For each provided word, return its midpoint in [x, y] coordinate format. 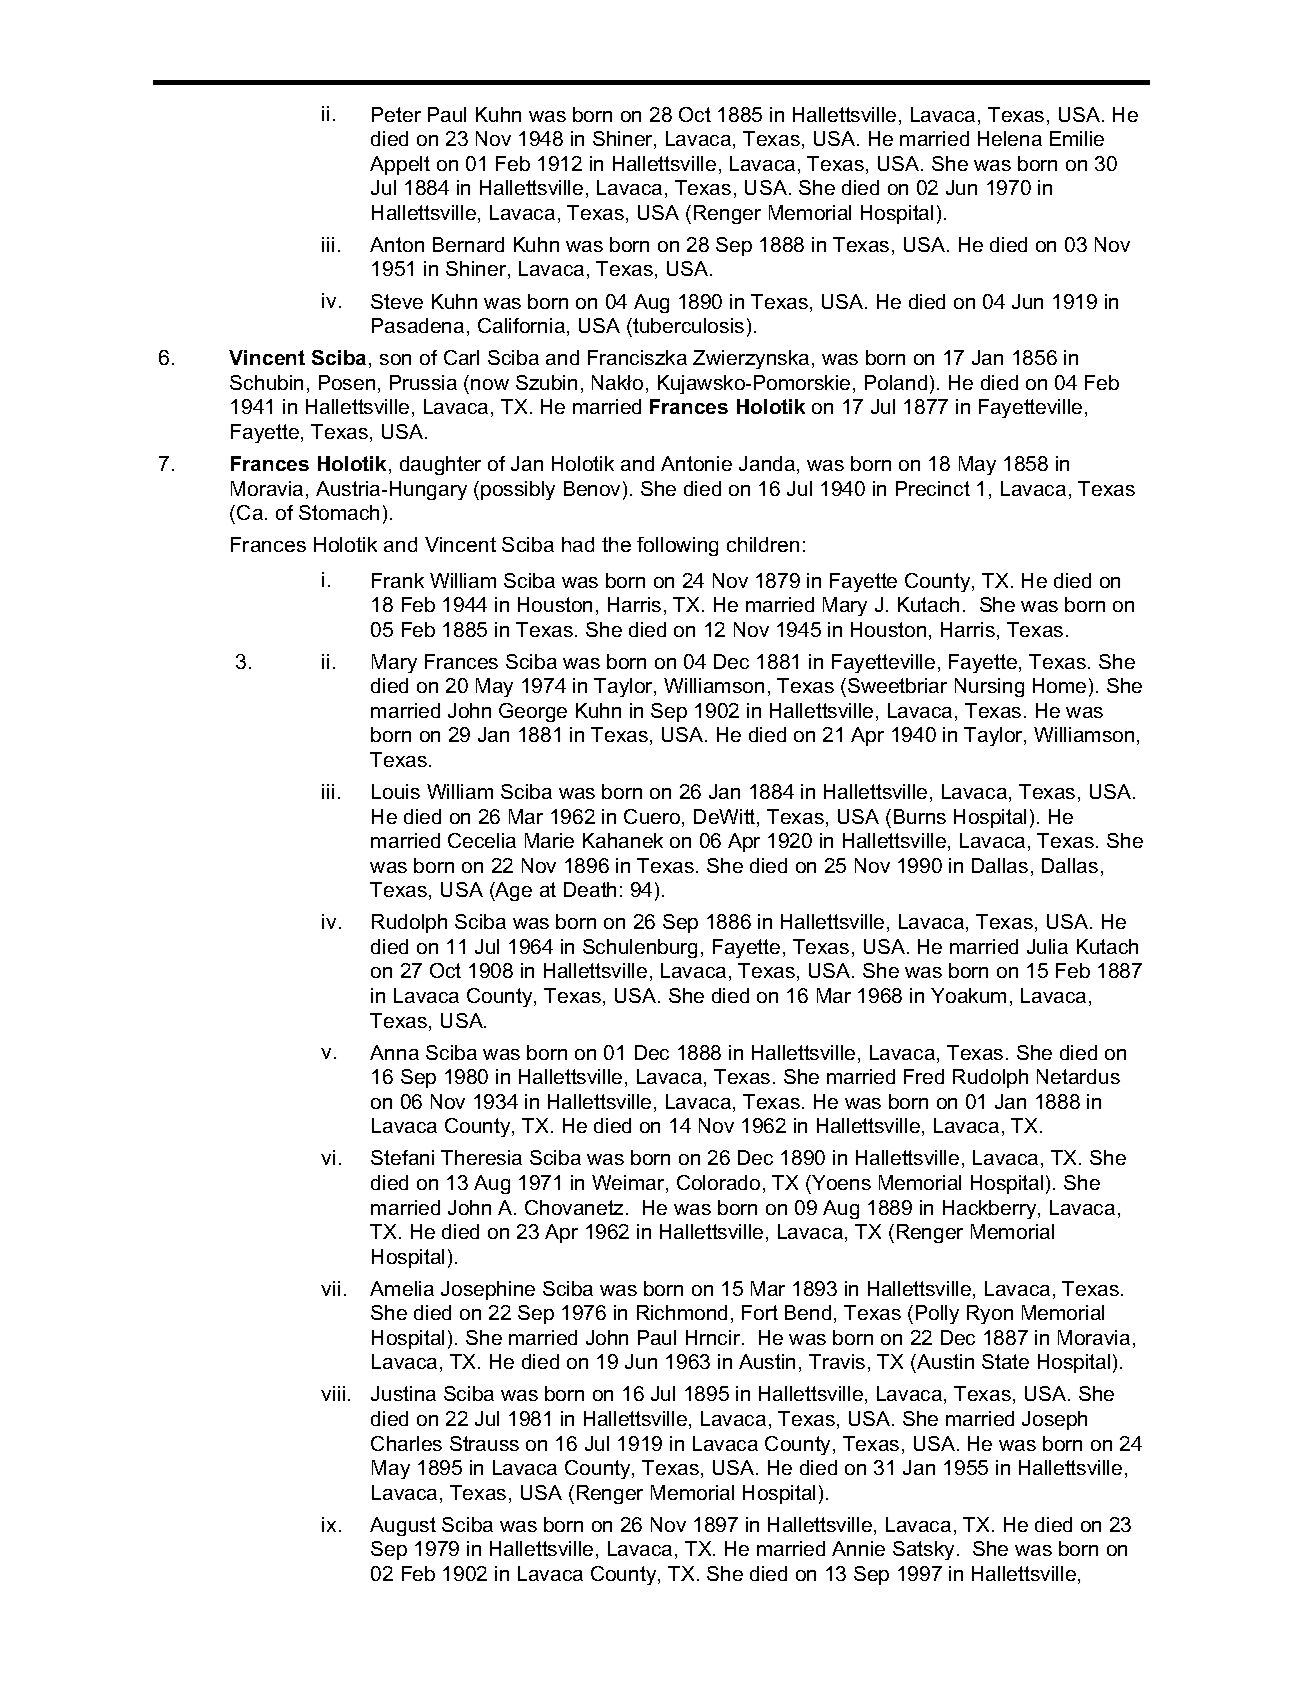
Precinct [933, 488]
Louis [396, 791]
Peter [396, 114]
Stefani [402, 1157]
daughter [440, 465]
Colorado [718, 1182]
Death [590, 889]
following [677, 546]
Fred [924, 1076]
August [403, 1526]
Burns [920, 816]
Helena [1010, 138]
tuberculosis [687, 325]
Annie [858, 1548]
